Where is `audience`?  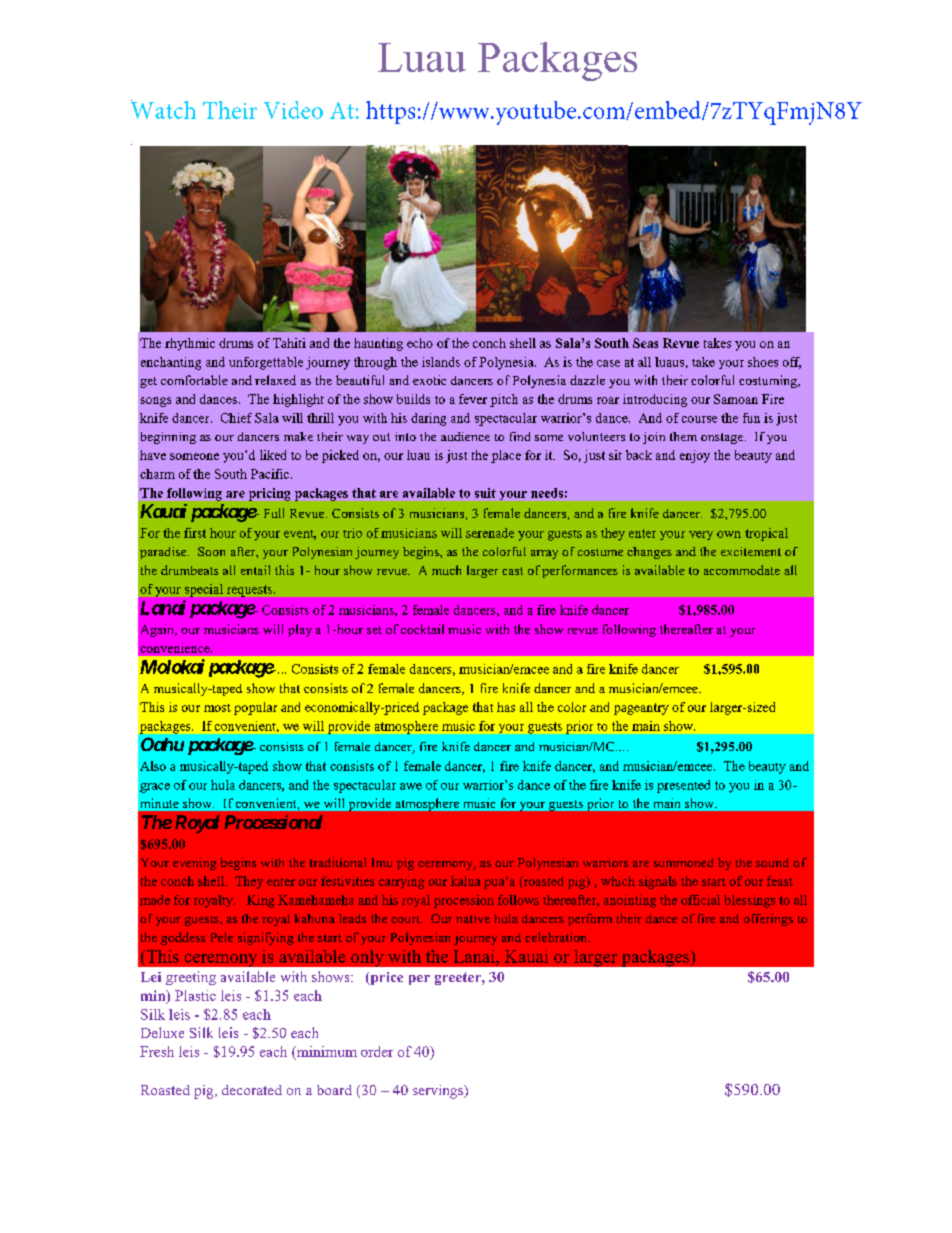
audience is located at coordinates (465, 436).
